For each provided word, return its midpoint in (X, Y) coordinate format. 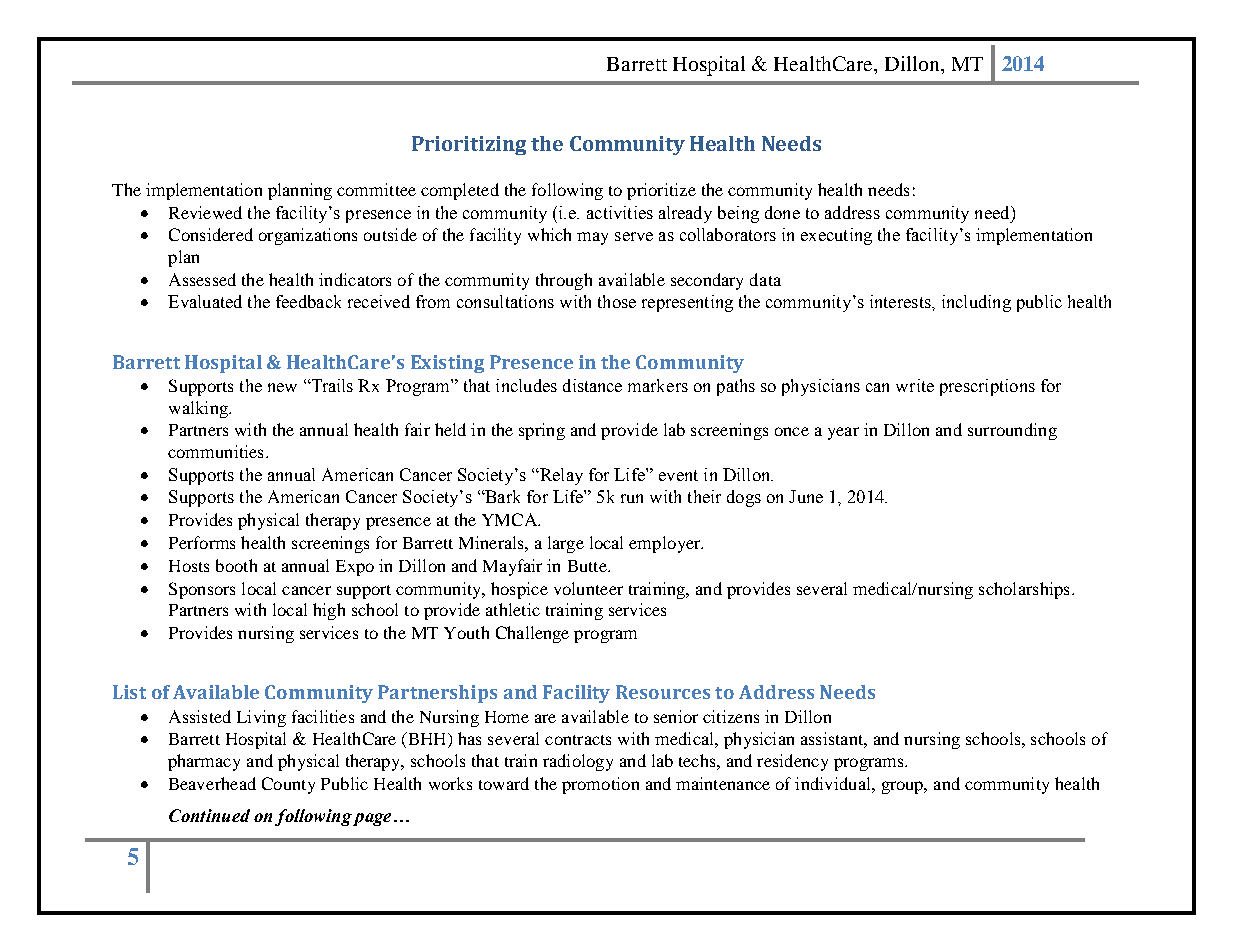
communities (215, 451)
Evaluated (205, 301)
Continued (209, 815)
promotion (600, 785)
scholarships (1024, 590)
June (806, 496)
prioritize (661, 191)
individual (834, 783)
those (617, 301)
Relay (560, 476)
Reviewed (205, 212)
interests (901, 301)
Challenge (532, 634)
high (329, 611)
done (782, 212)
